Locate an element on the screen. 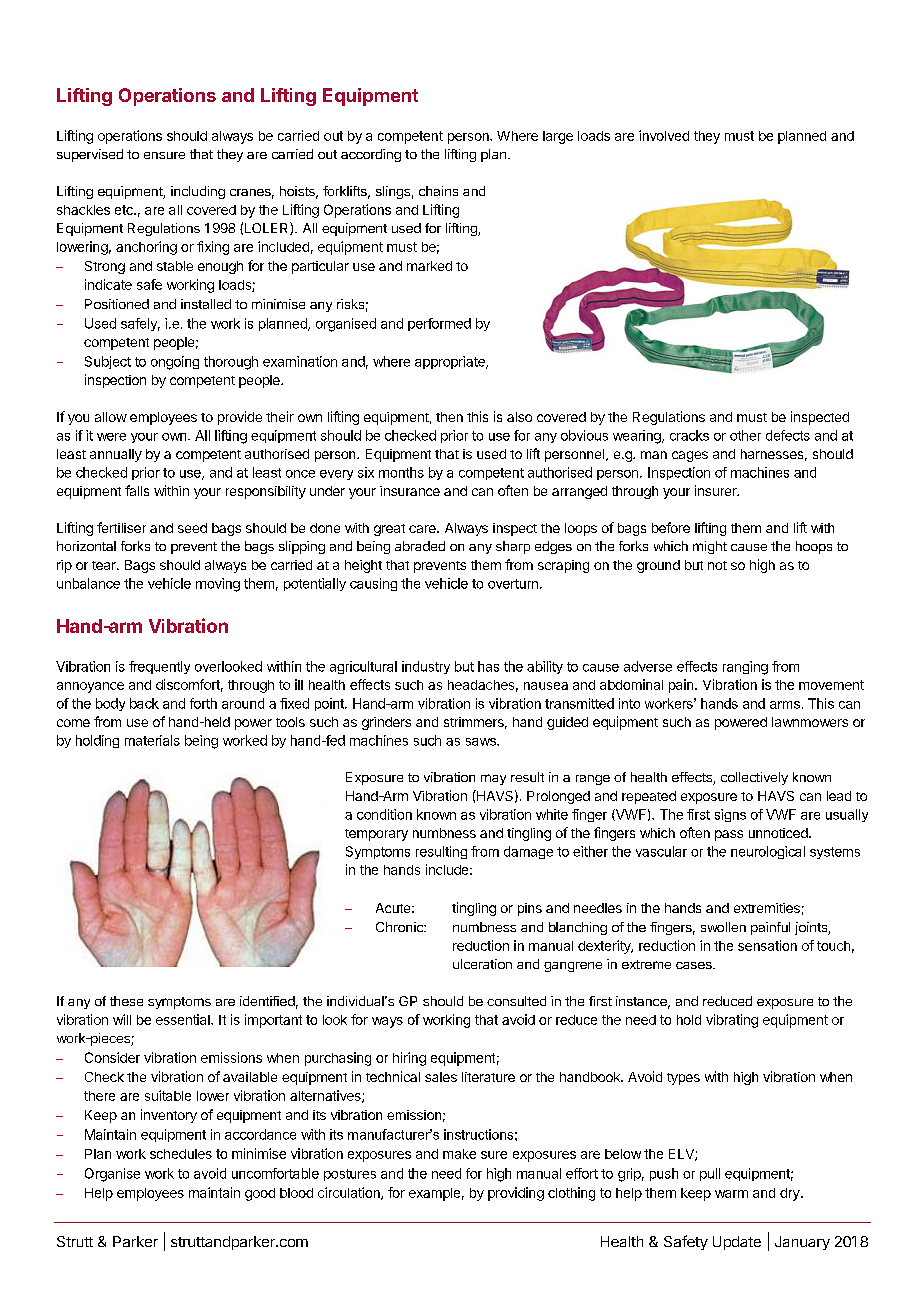  providing is located at coordinates (516, 1194).
